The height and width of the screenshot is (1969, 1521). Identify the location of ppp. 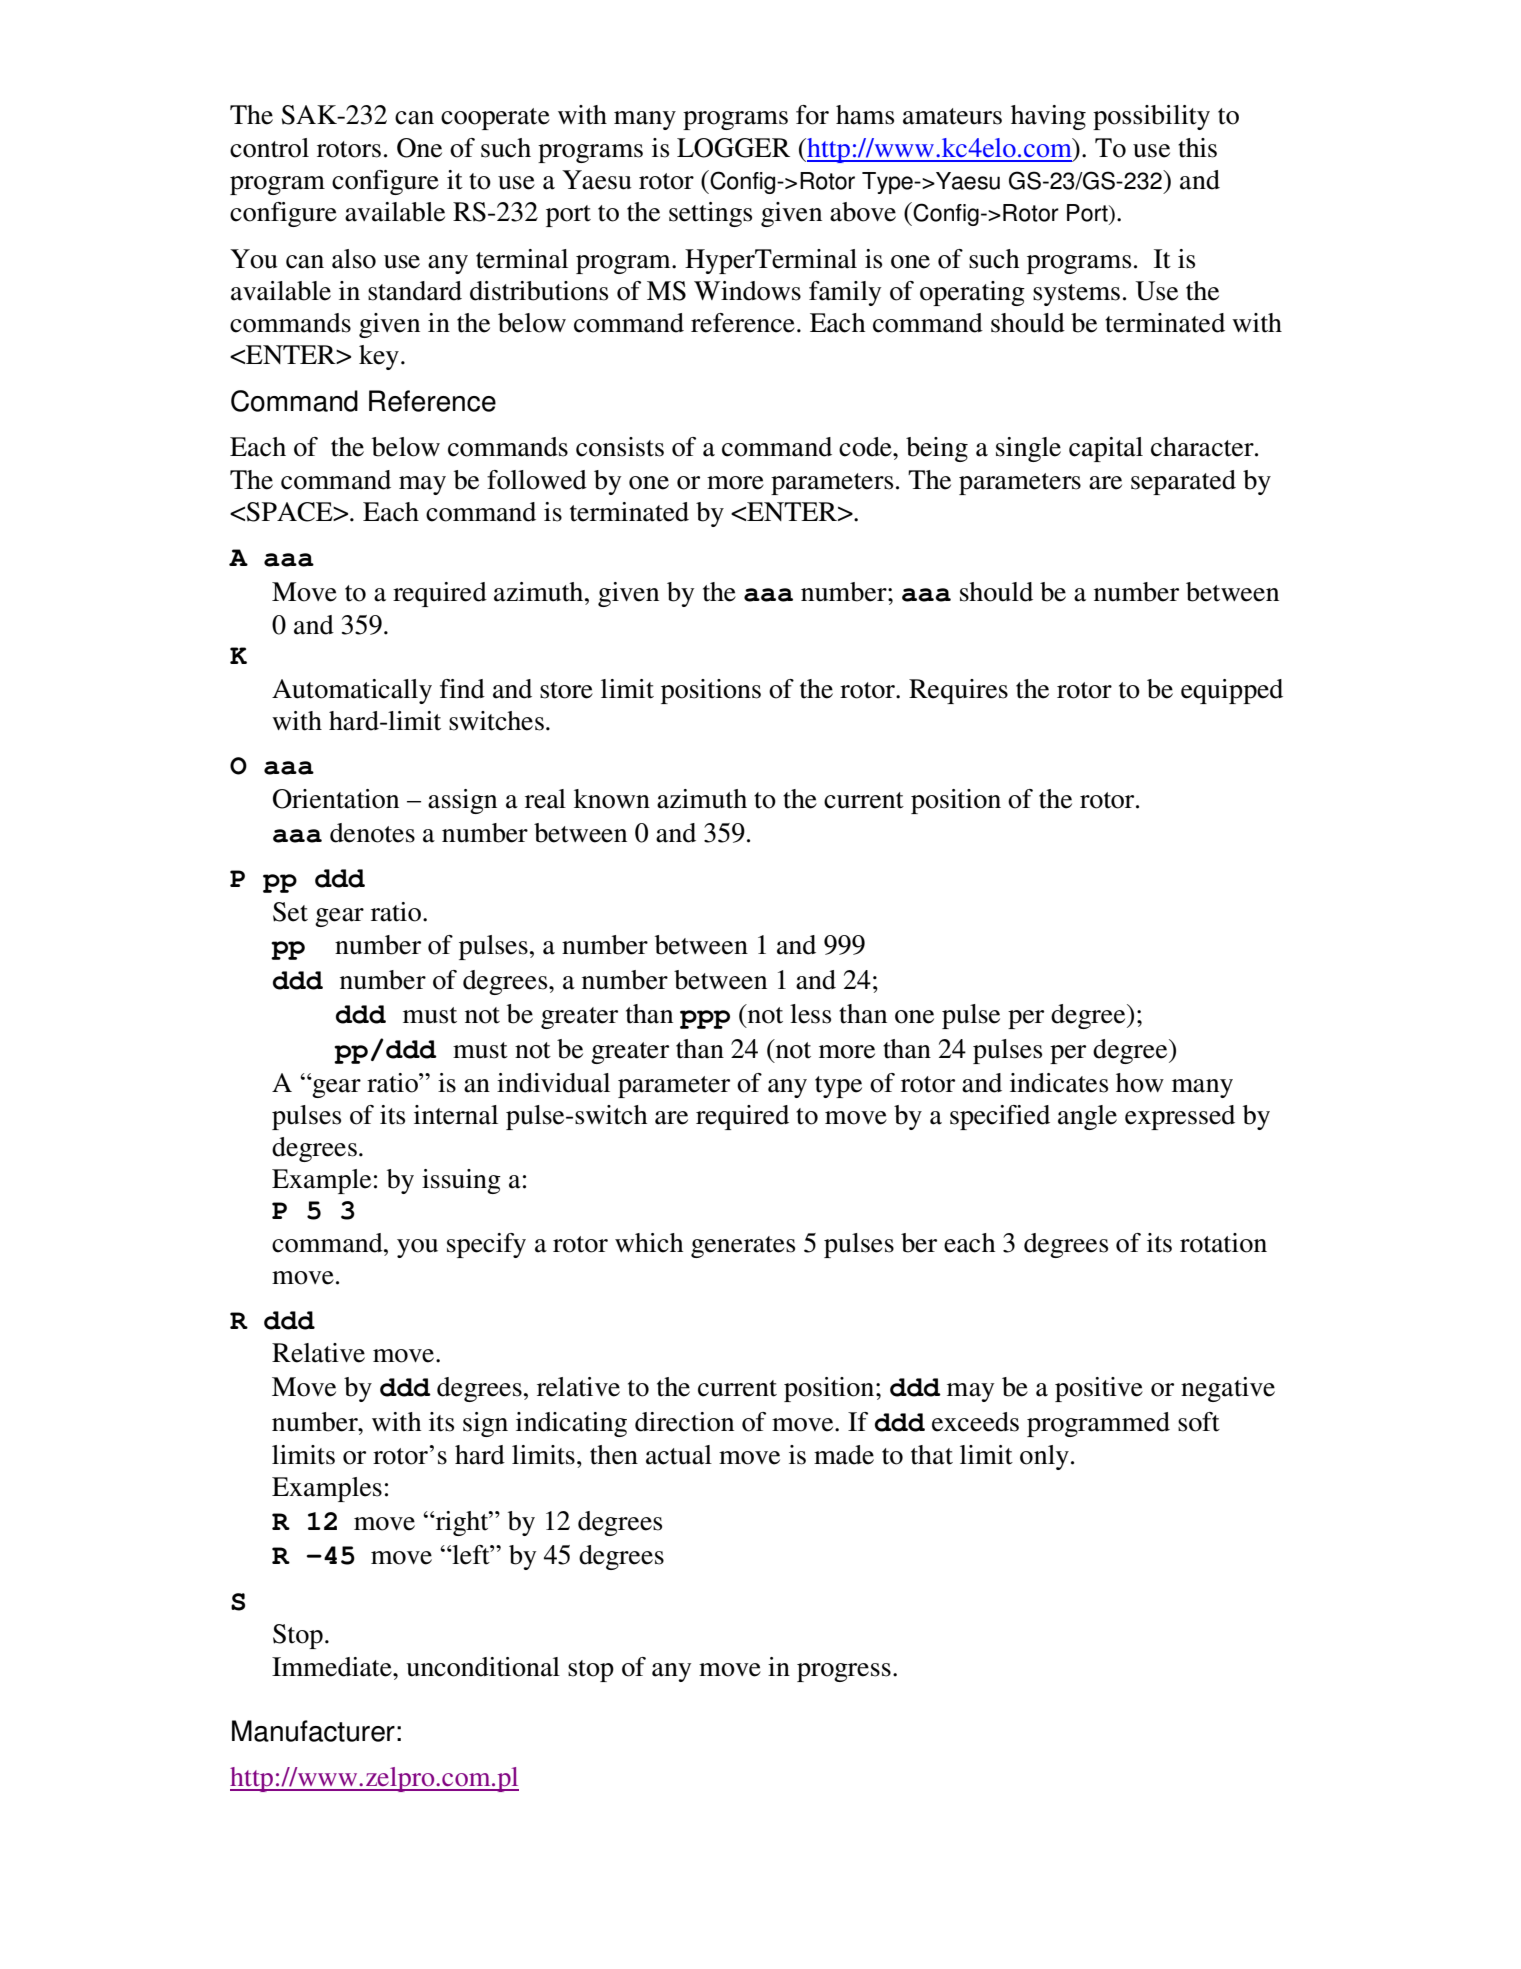
(705, 1019).
